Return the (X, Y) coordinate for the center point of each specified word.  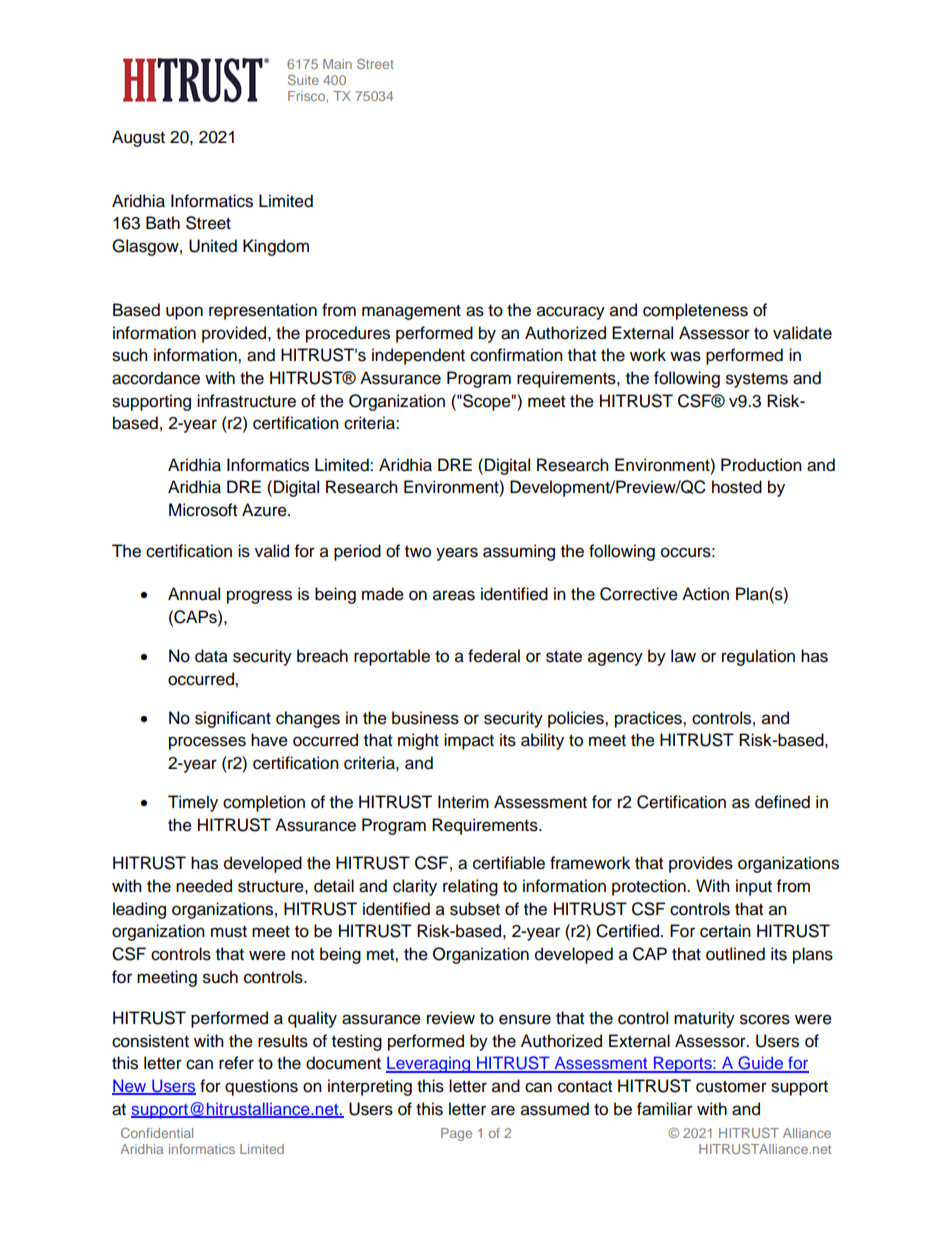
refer (236, 1063)
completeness (695, 311)
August (138, 138)
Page (456, 1134)
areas (454, 595)
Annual (194, 594)
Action (705, 594)
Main (337, 64)
